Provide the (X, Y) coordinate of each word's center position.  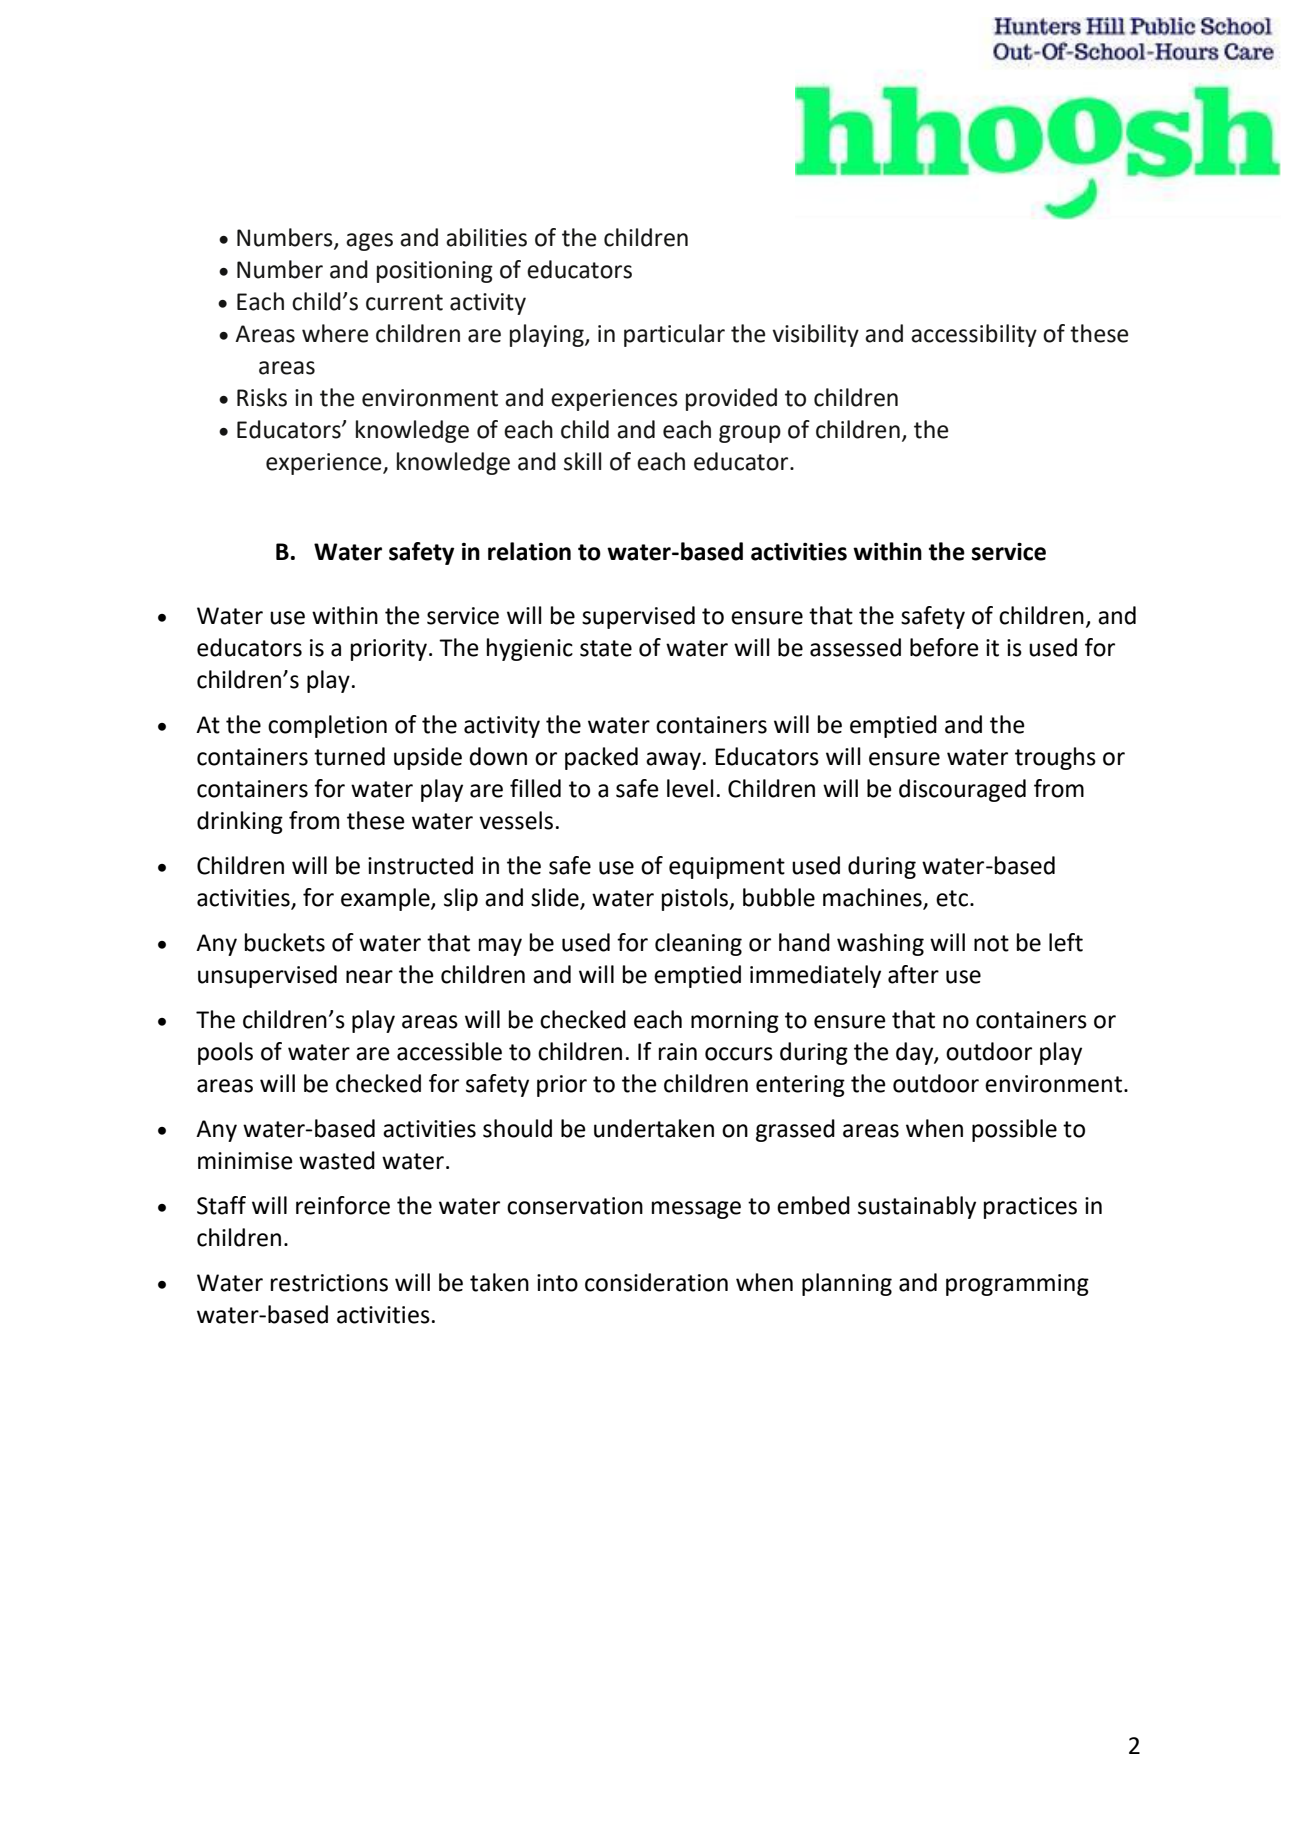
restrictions (329, 1283)
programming (1017, 1285)
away (673, 761)
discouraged (962, 790)
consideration (656, 1282)
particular (674, 335)
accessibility (974, 335)
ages (369, 242)
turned (349, 756)
